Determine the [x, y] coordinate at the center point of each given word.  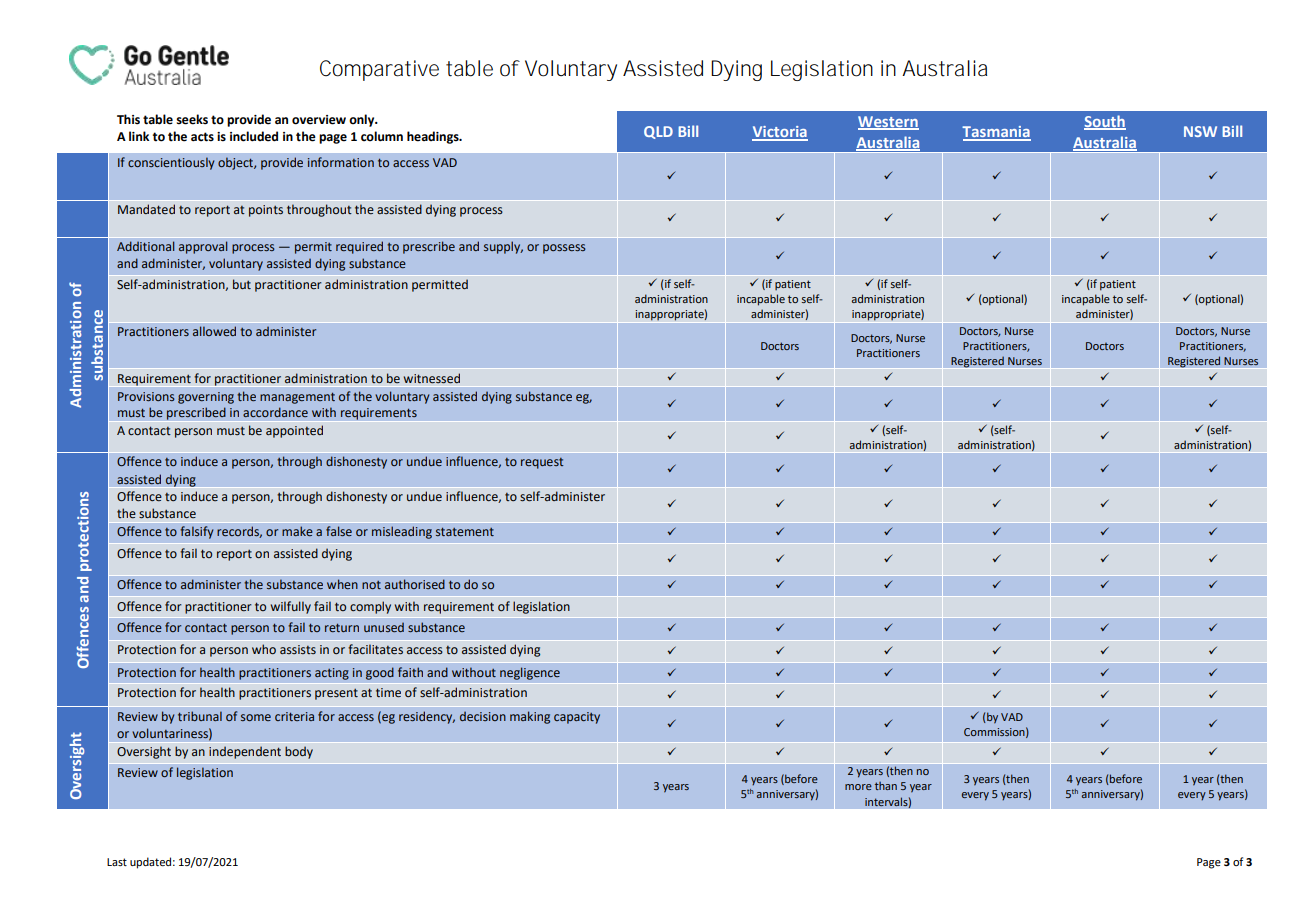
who [264, 649]
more [858, 787]
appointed [294, 431]
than [886, 786]
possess [564, 249]
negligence [530, 673]
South [1105, 122]
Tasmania [996, 133]
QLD [658, 132]
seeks [192, 119]
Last [117, 862]
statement [465, 531]
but [242, 284]
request [542, 463]
